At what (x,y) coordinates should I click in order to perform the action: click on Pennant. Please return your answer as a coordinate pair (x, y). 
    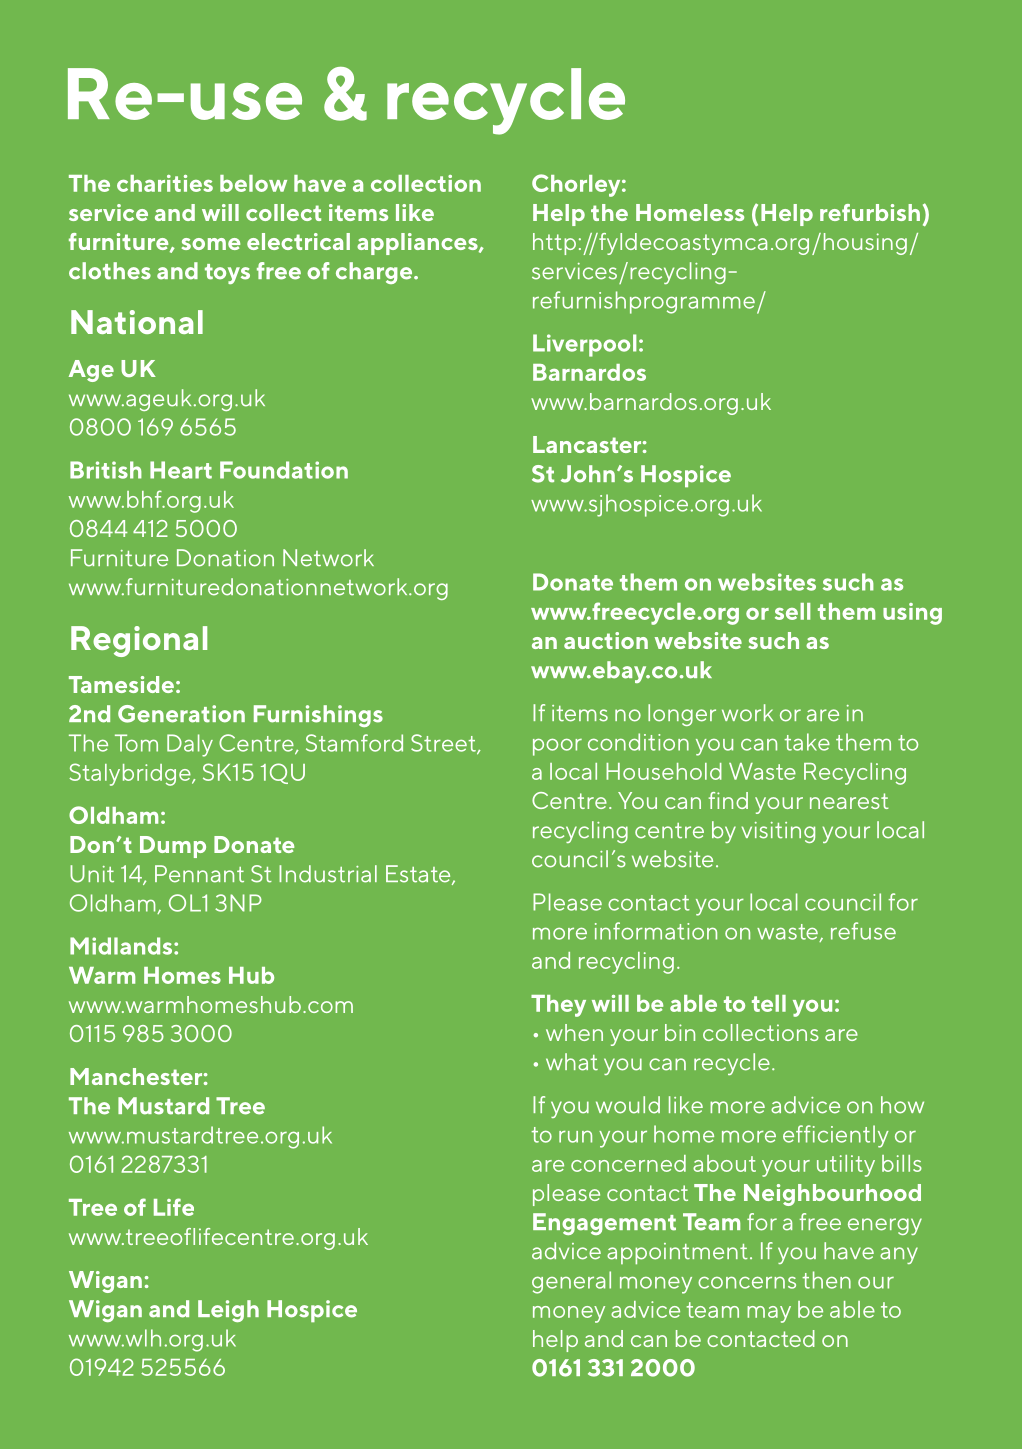
    Looking at the image, I should click on (199, 874).
